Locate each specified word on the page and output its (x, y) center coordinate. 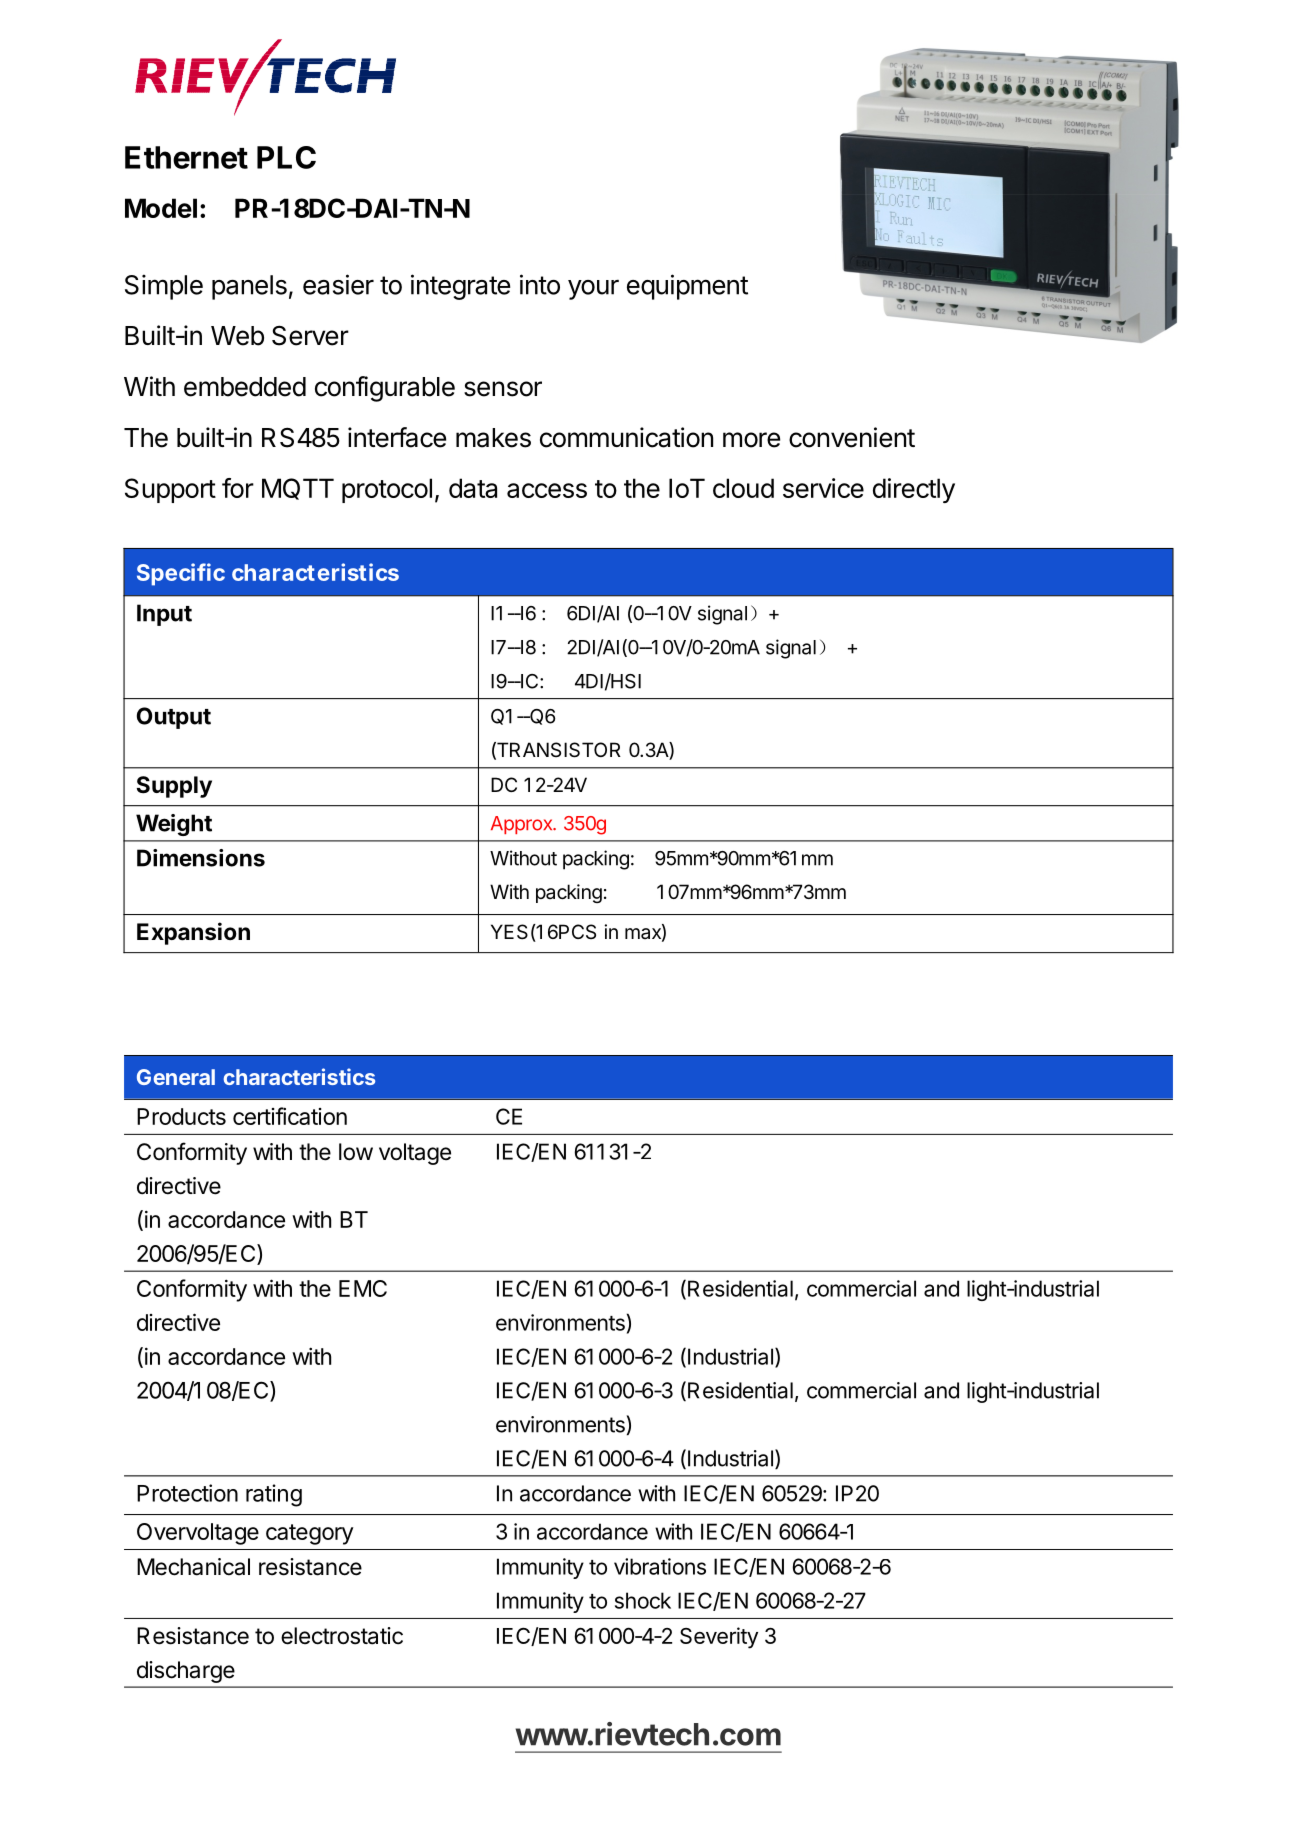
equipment (687, 287)
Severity (719, 1638)
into (540, 284)
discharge (186, 1672)
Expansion (193, 933)
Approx (523, 825)
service (823, 488)
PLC (286, 157)
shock (643, 1600)
